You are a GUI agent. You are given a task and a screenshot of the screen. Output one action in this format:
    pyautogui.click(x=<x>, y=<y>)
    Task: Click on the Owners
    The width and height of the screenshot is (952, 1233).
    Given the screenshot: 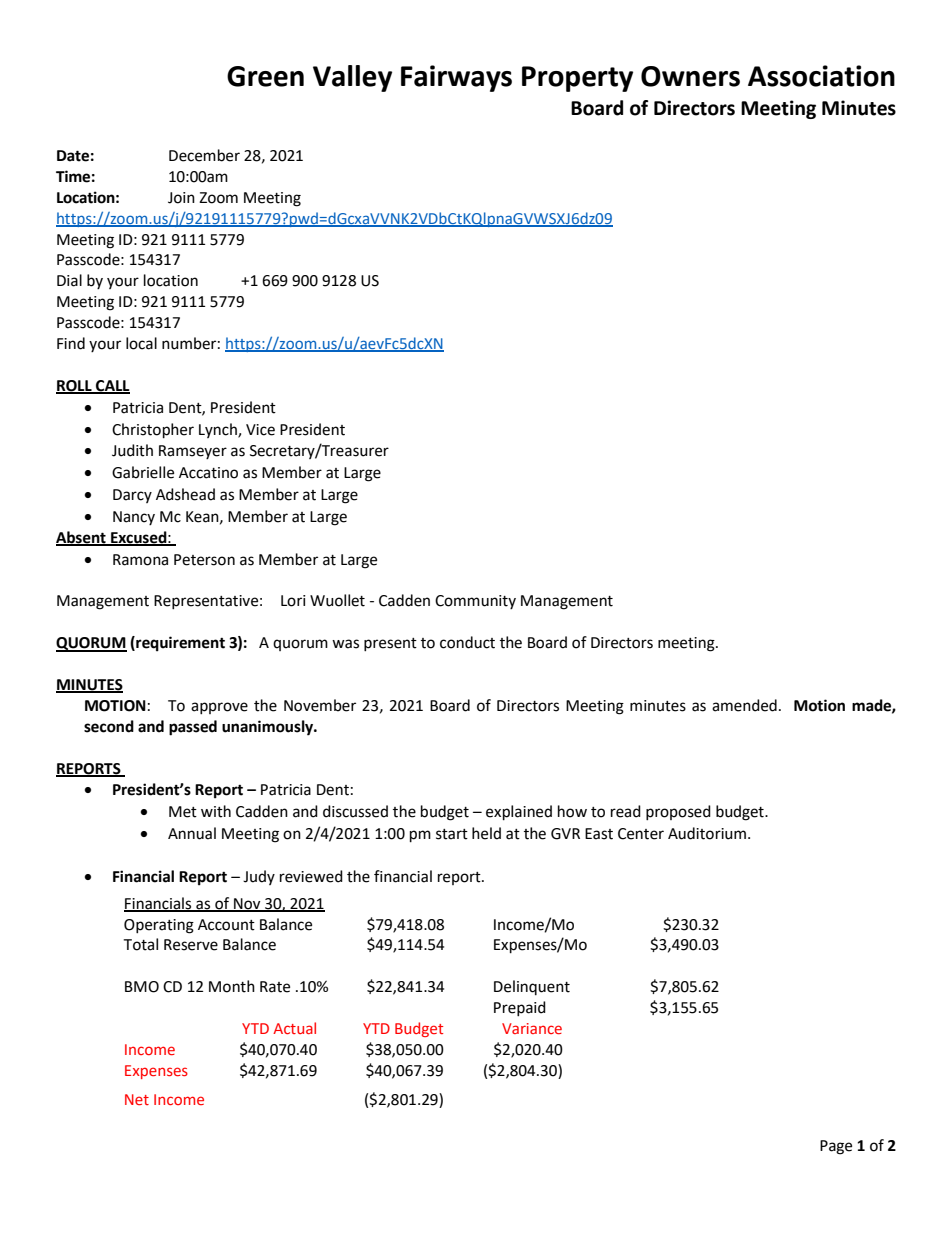 What is the action you would take?
    pyautogui.click(x=690, y=76)
